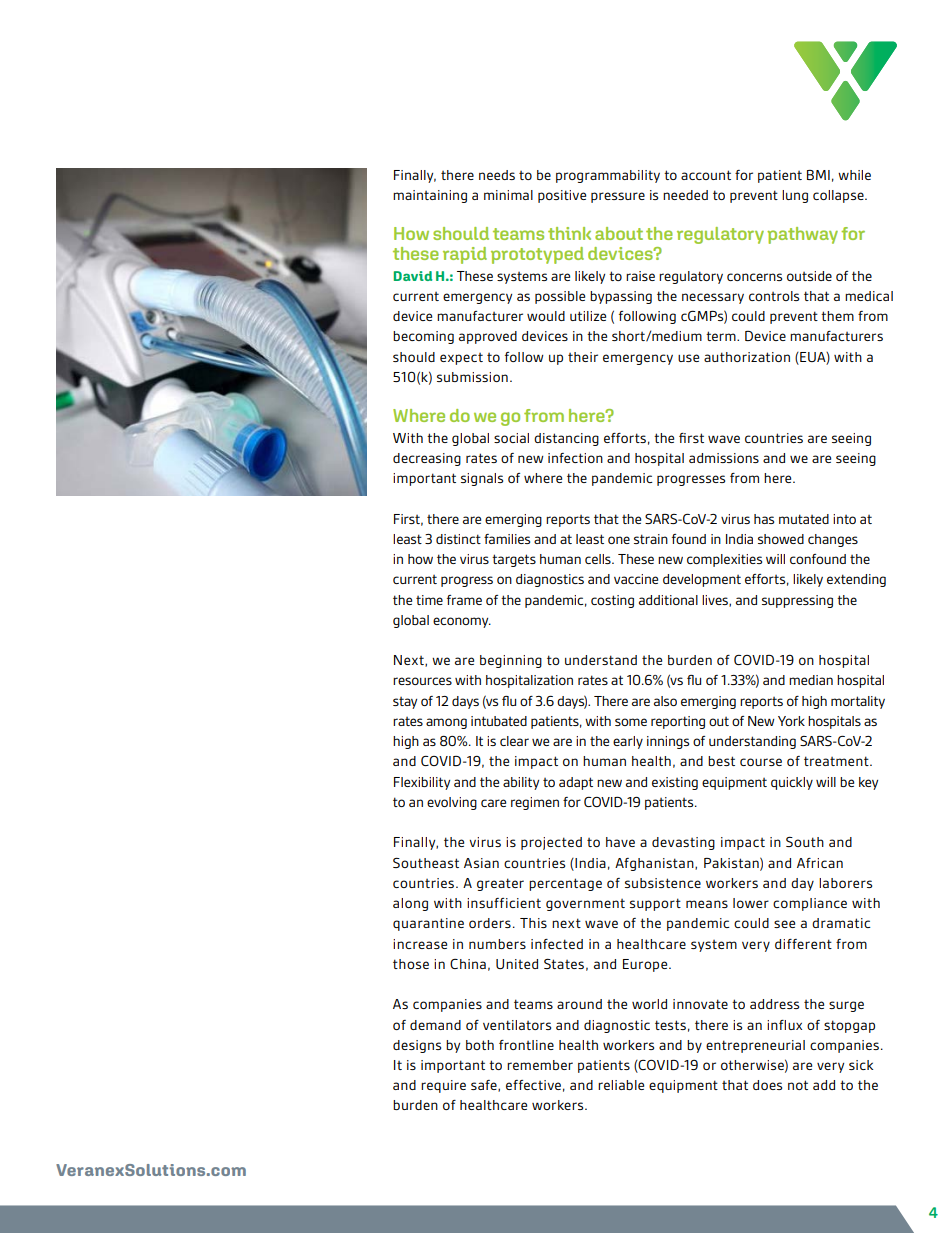 The image size is (952, 1233). I want to click on early, so click(628, 742).
